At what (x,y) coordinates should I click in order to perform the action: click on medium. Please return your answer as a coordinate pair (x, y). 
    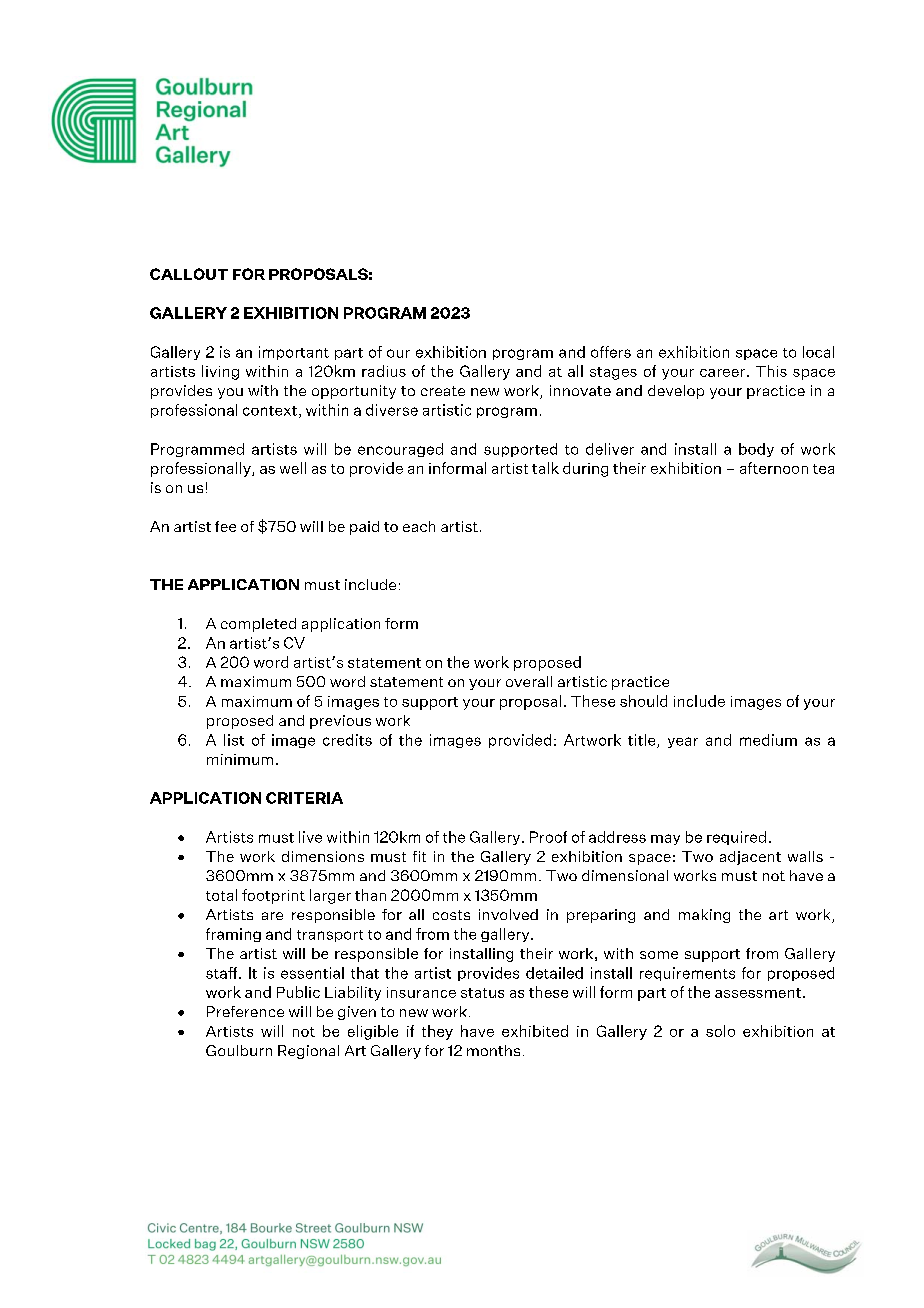
    Looking at the image, I should click on (768, 740).
